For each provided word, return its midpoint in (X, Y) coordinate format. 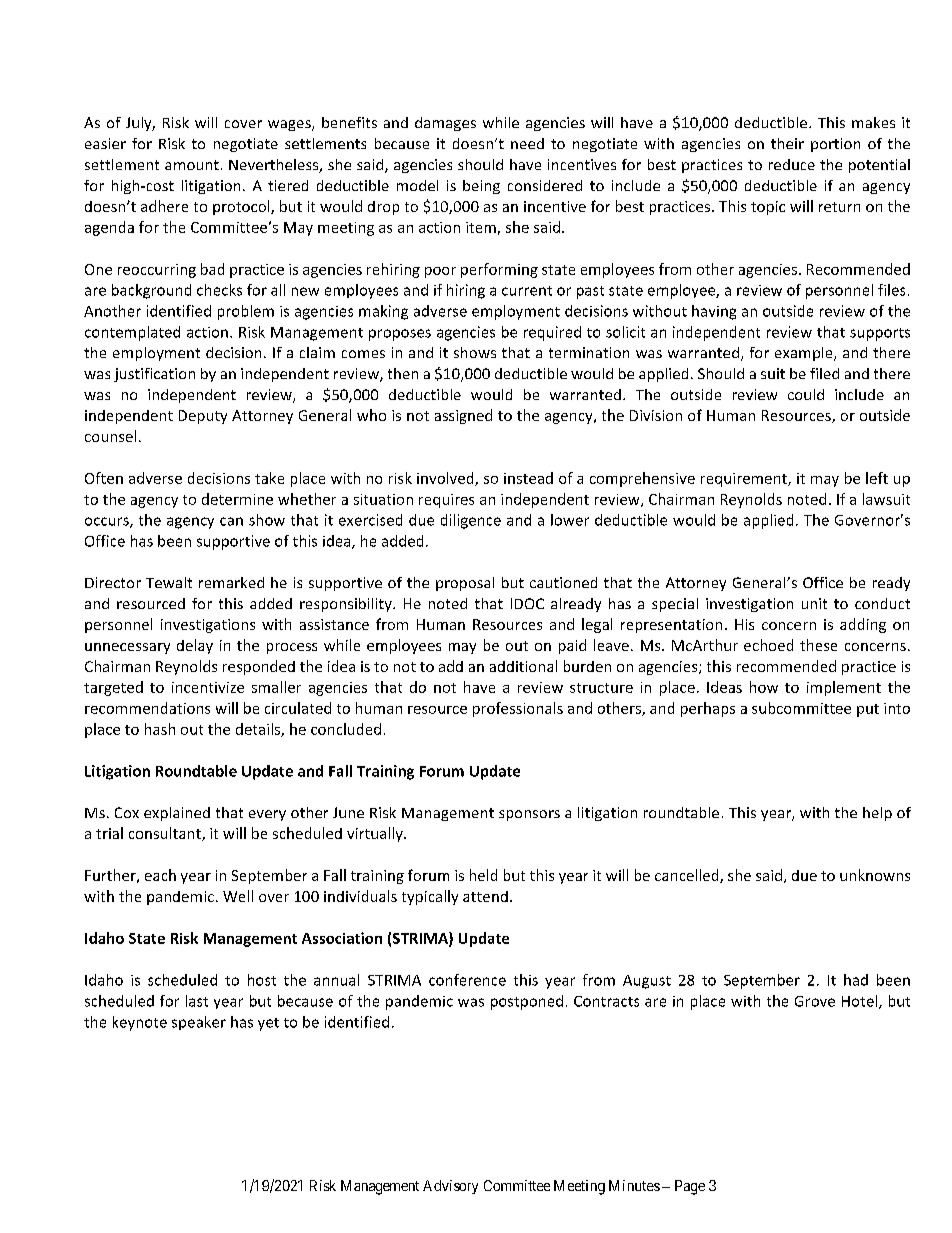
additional (523, 666)
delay (195, 646)
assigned (463, 416)
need (527, 143)
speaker (199, 1023)
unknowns (875, 875)
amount (192, 165)
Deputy (203, 417)
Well (238, 896)
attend (485, 896)
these (818, 645)
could (806, 394)
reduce (792, 164)
